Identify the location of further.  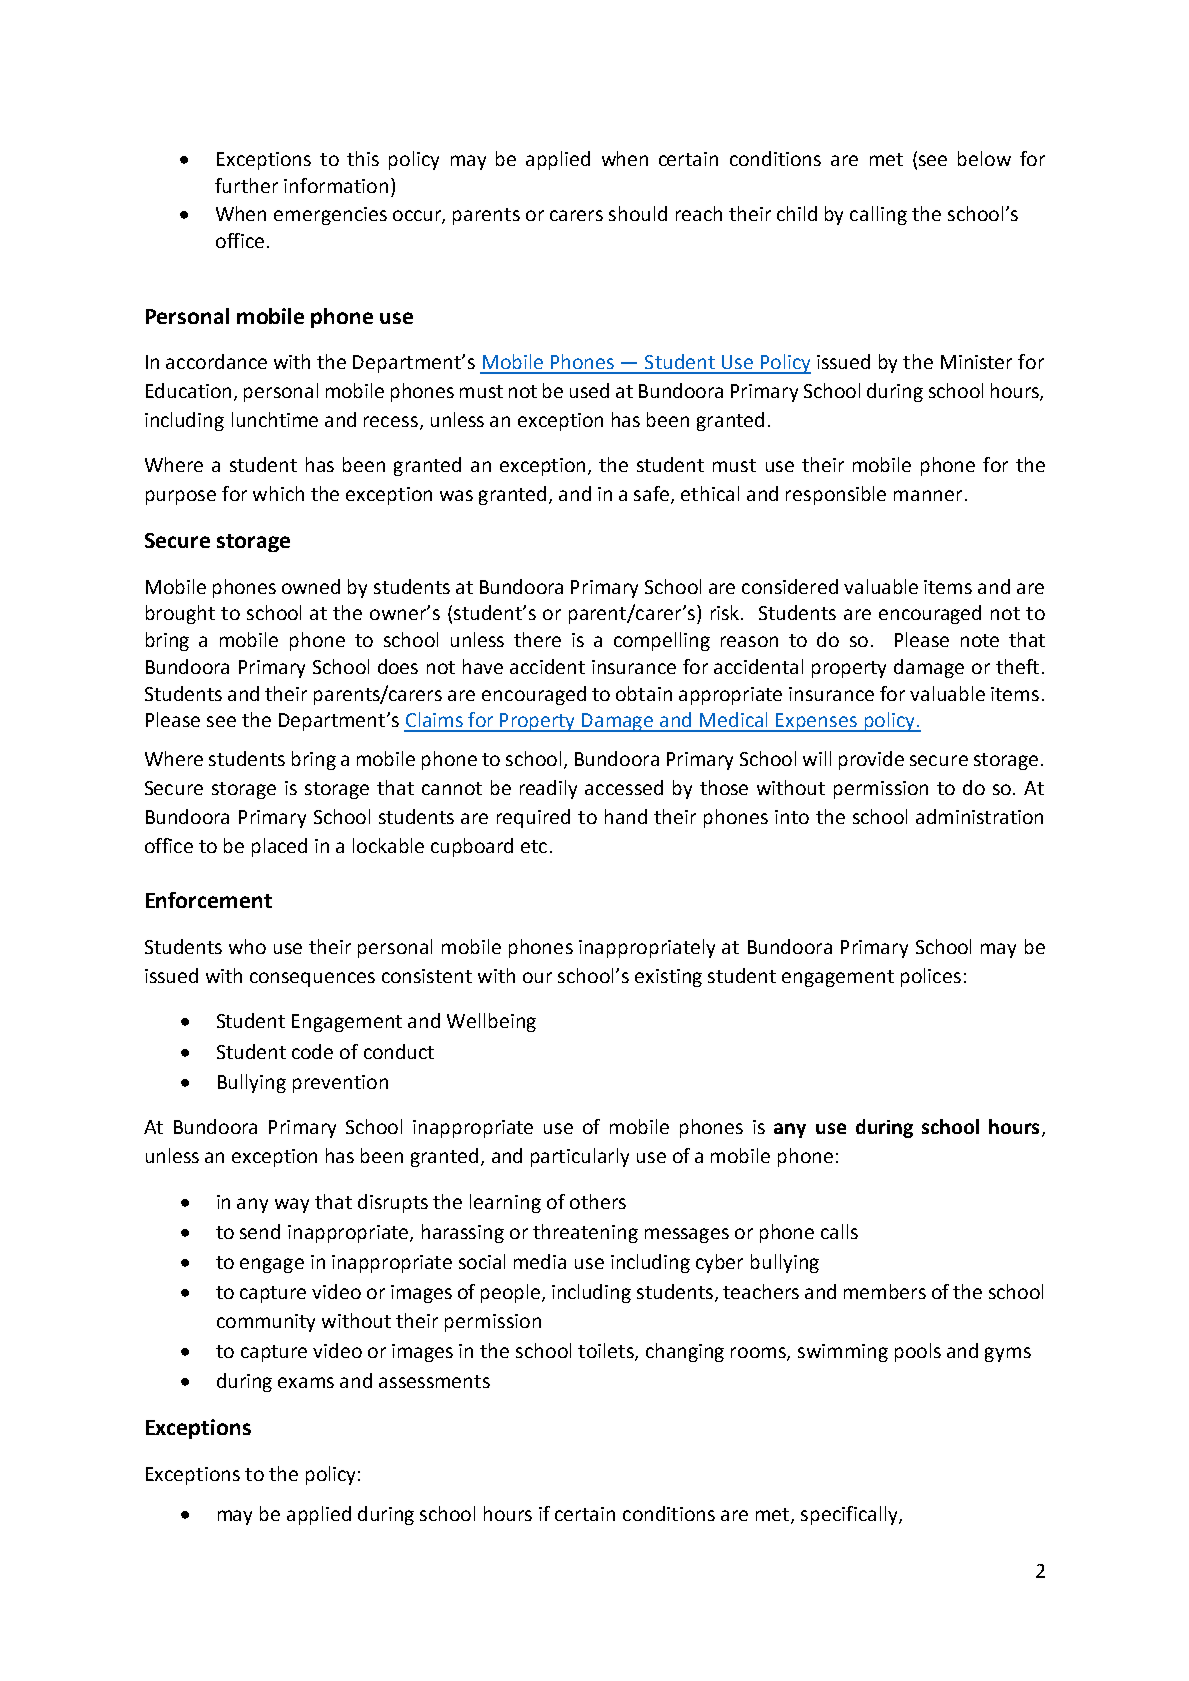
(246, 185).
